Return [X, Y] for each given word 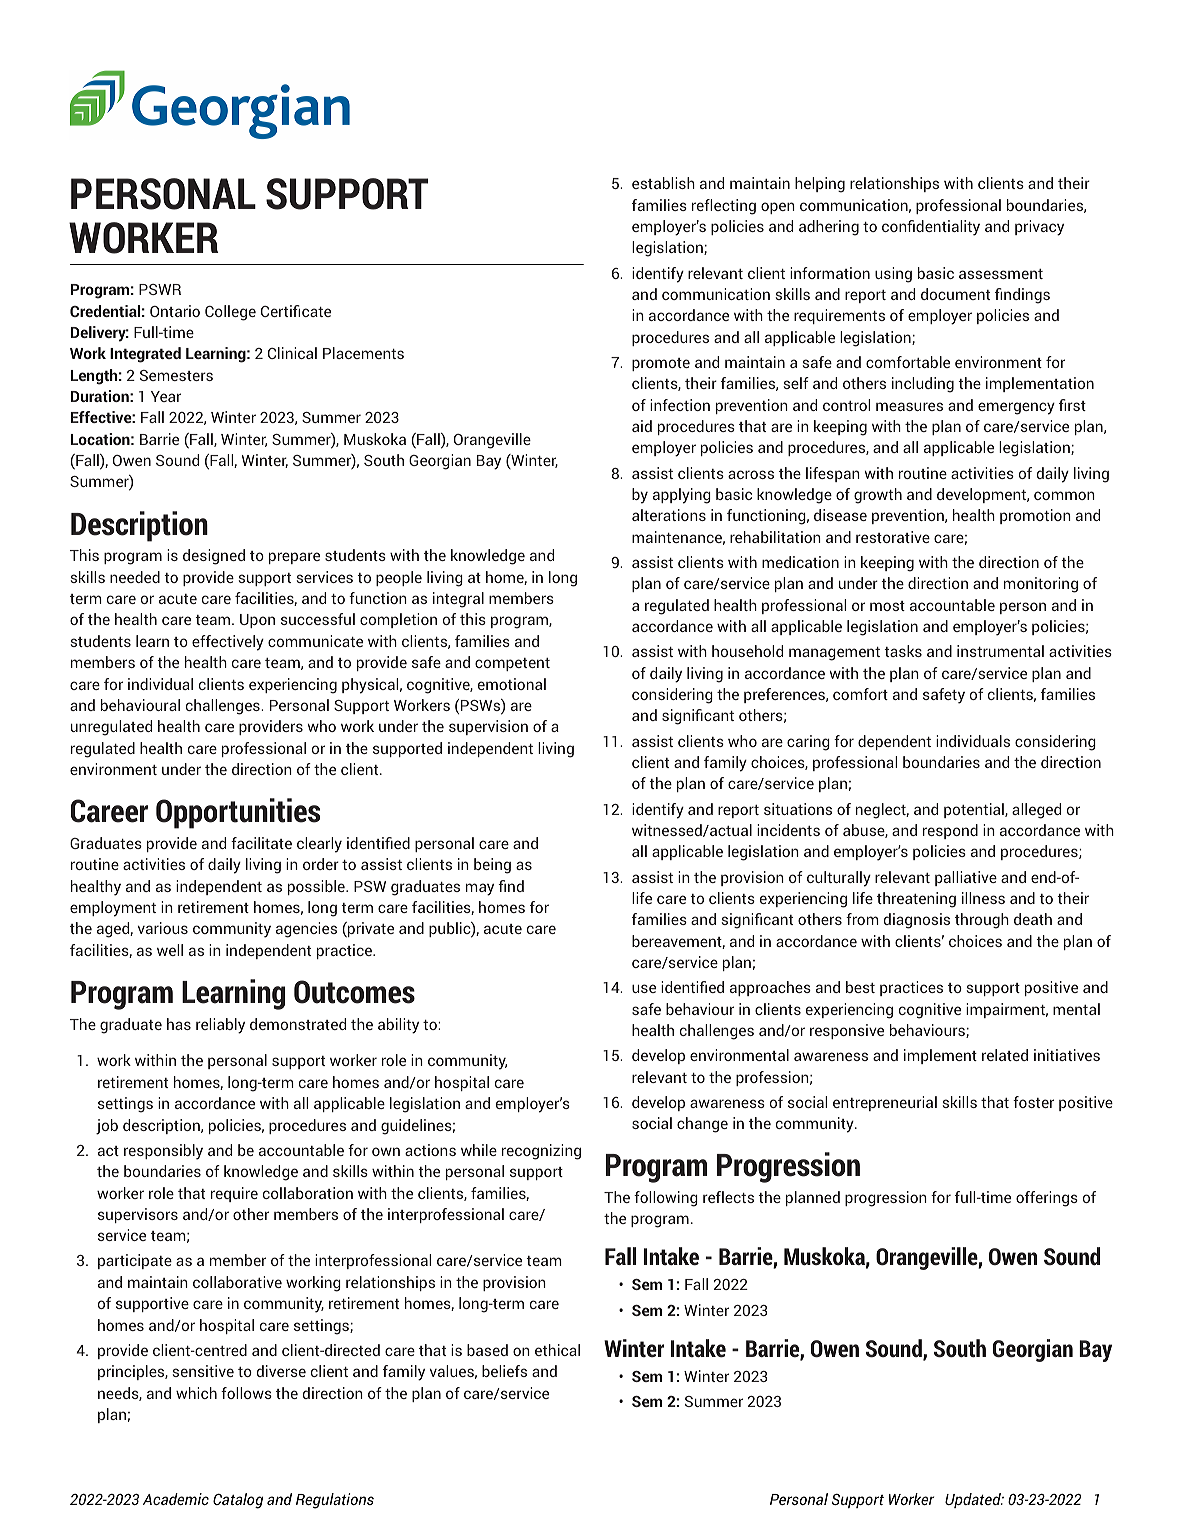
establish [663, 183]
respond [950, 831]
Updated [974, 1500]
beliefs [504, 1371]
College [230, 313]
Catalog [238, 1501]
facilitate [261, 843]
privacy [1039, 228]
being [492, 866]
